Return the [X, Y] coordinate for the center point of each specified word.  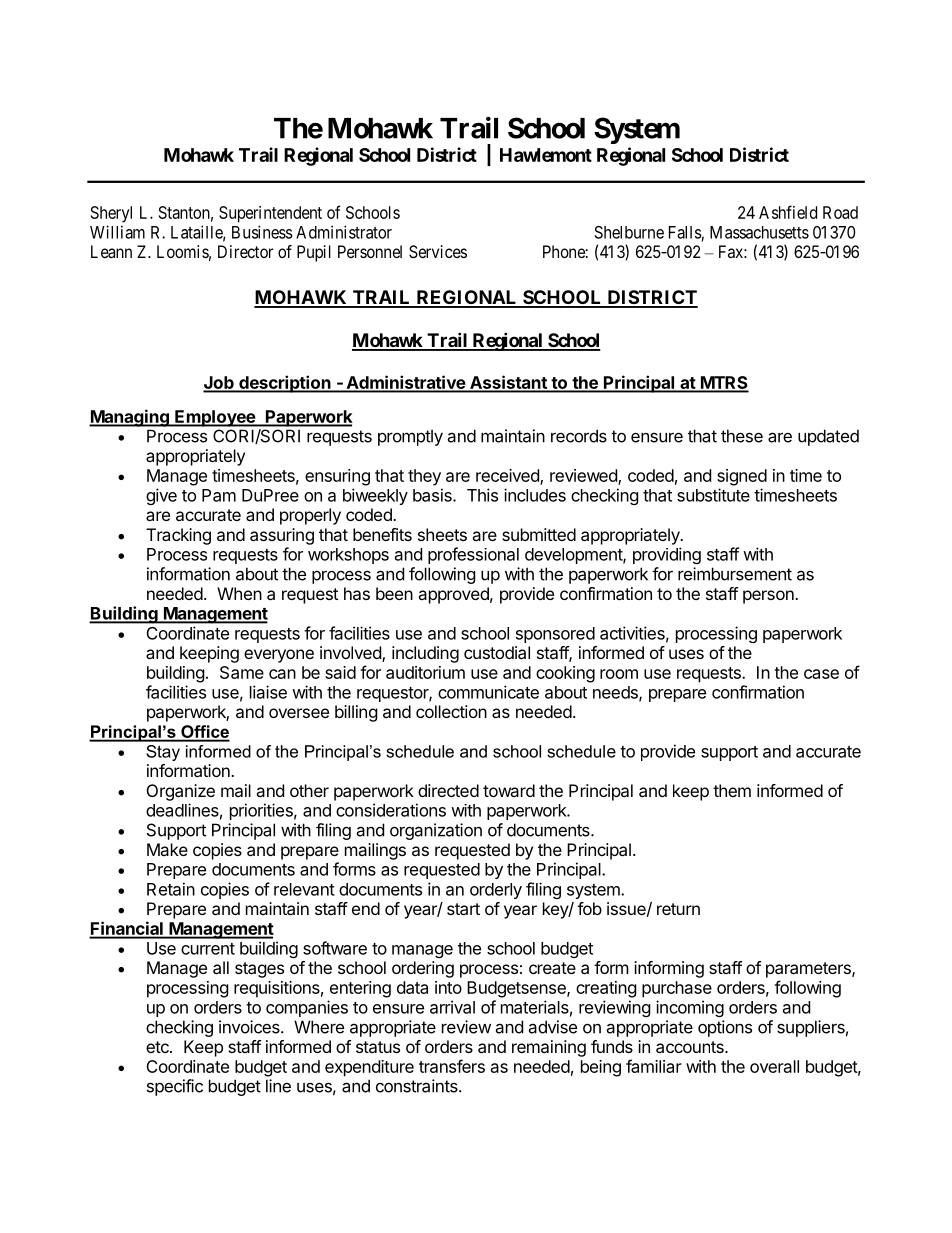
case [821, 674]
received [508, 476]
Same [242, 672]
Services [438, 251]
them [732, 790]
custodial [497, 652]
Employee [215, 418]
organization [436, 831]
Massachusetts [759, 232]
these [742, 436]
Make [167, 849]
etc [158, 1047]
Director [245, 251]
